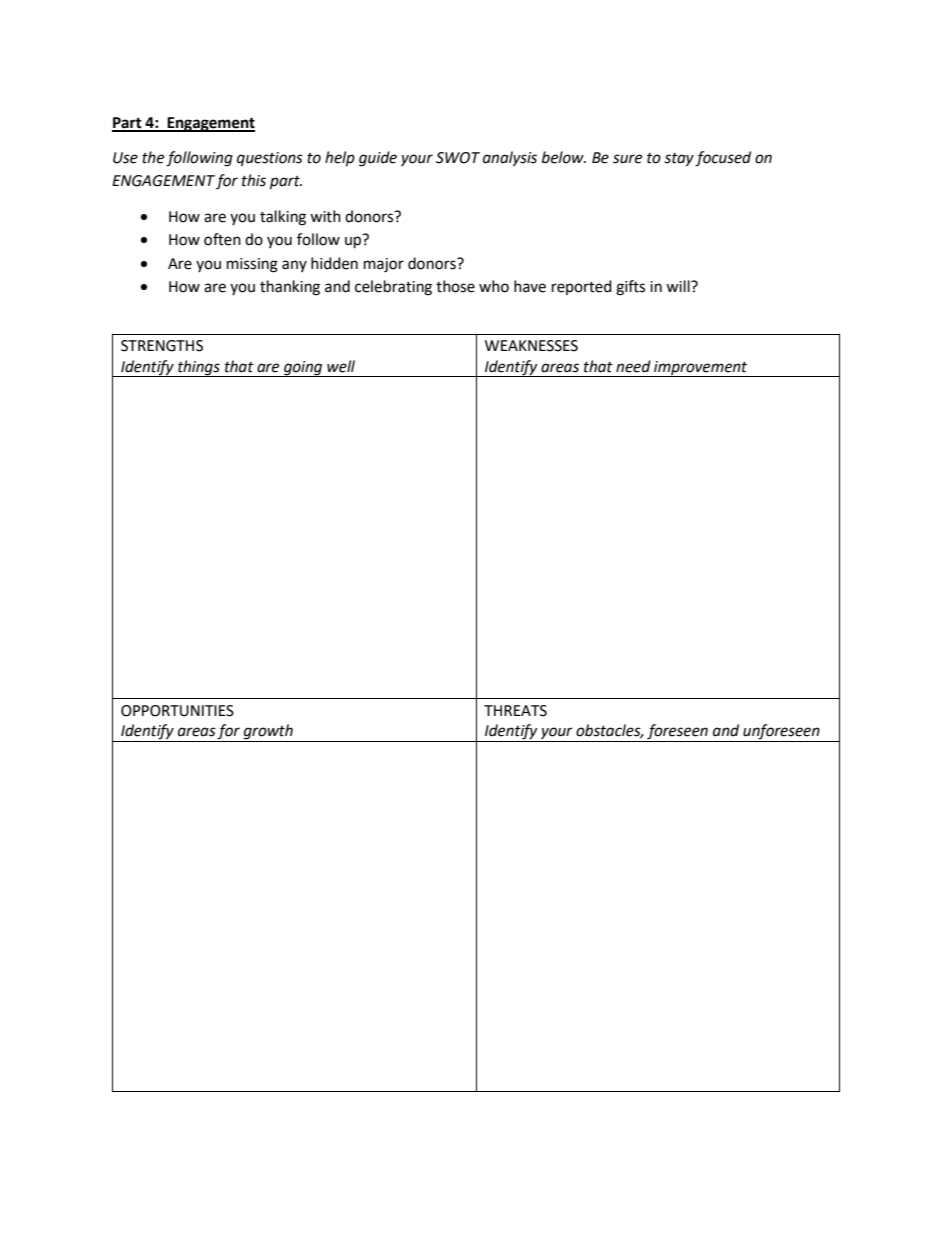 The image size is (952, 1233). What do you see at coordinates (458, 158) in the screenshot?
I see `SWOT` at bounding box center [458, 158].
